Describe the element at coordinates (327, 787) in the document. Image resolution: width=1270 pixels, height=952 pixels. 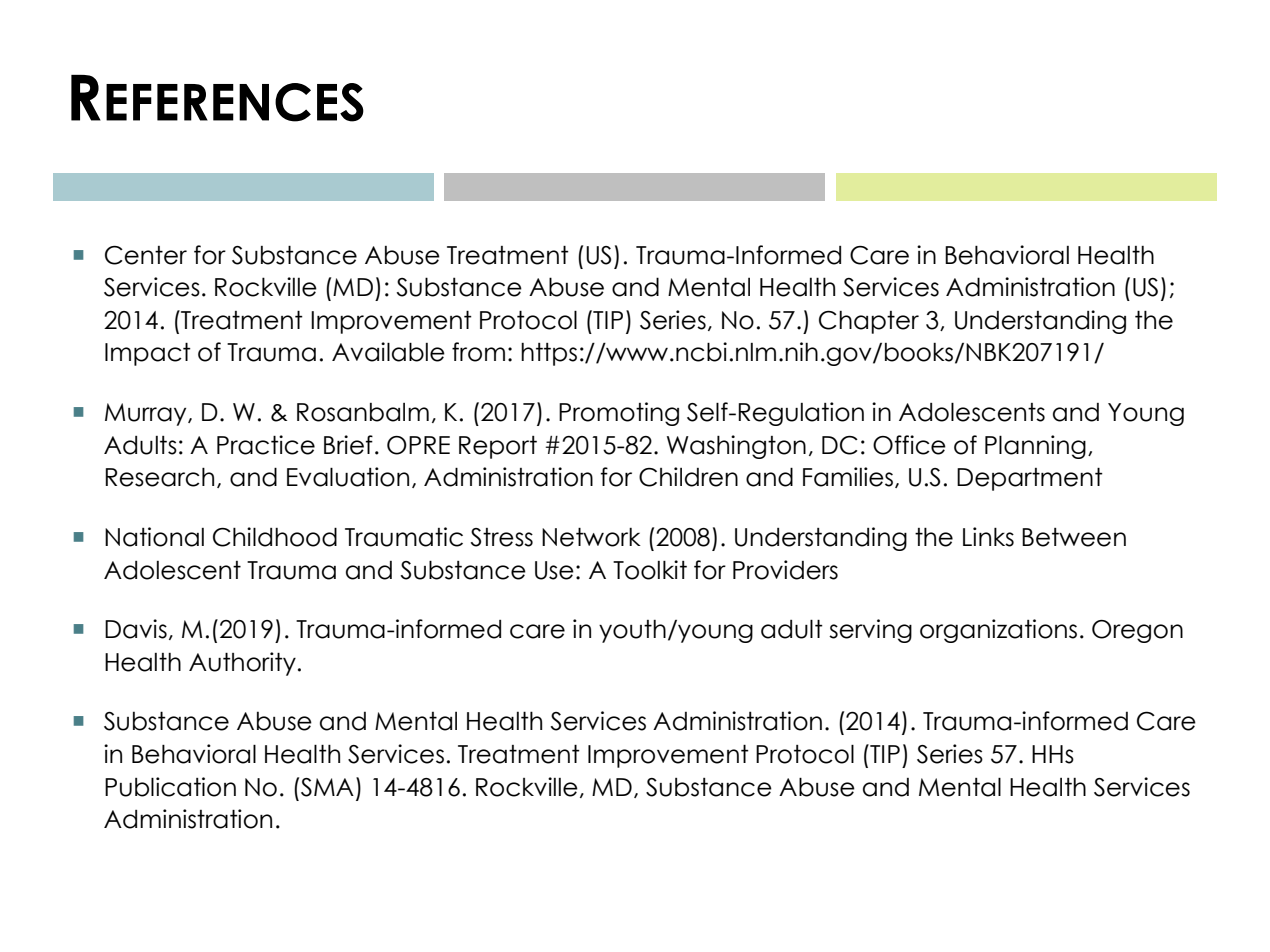
I see `SMA` at that location.
